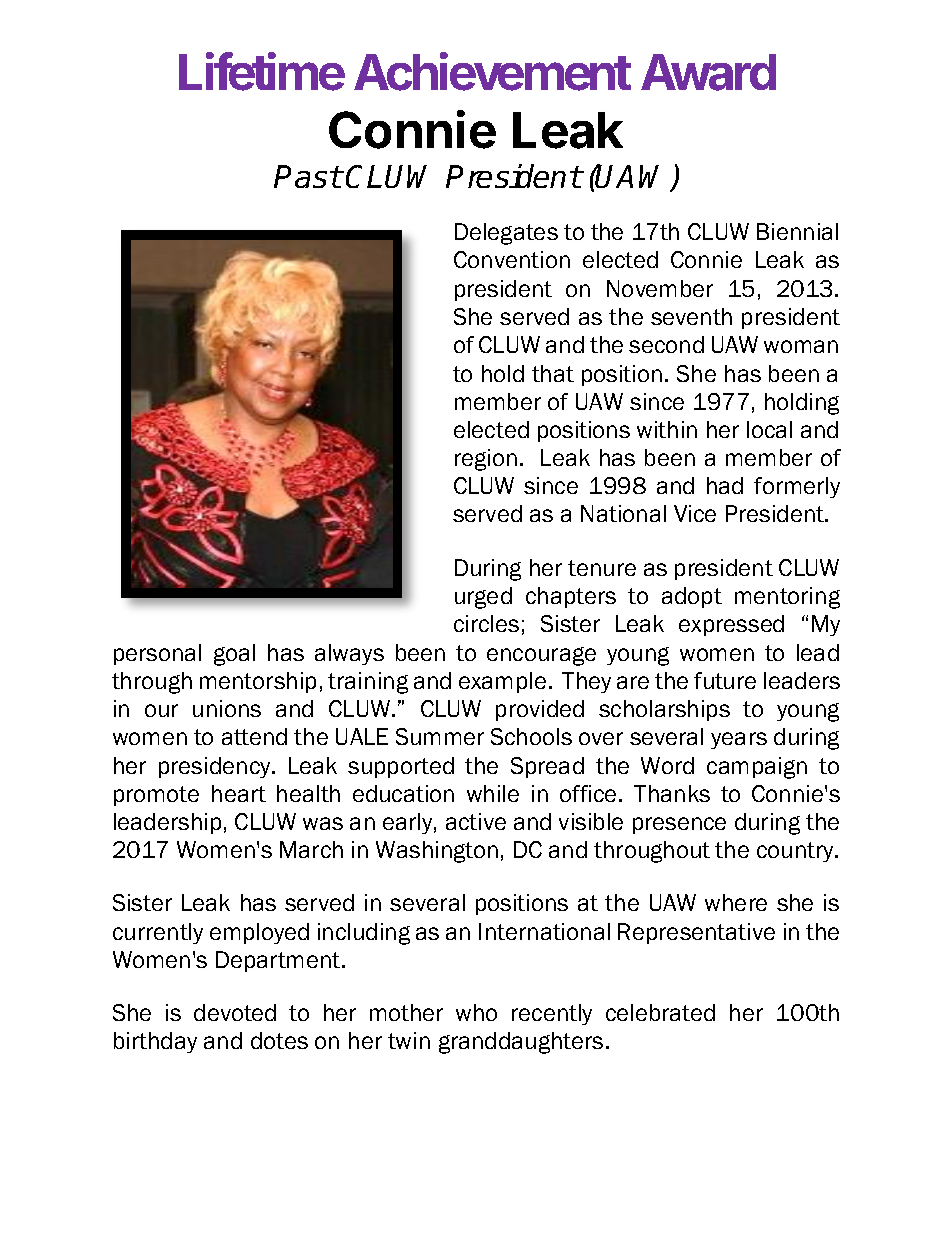 Image resolution: width=952 pixels, height=1233 pixels. I want to click on devoted, so click(235, 1012).
